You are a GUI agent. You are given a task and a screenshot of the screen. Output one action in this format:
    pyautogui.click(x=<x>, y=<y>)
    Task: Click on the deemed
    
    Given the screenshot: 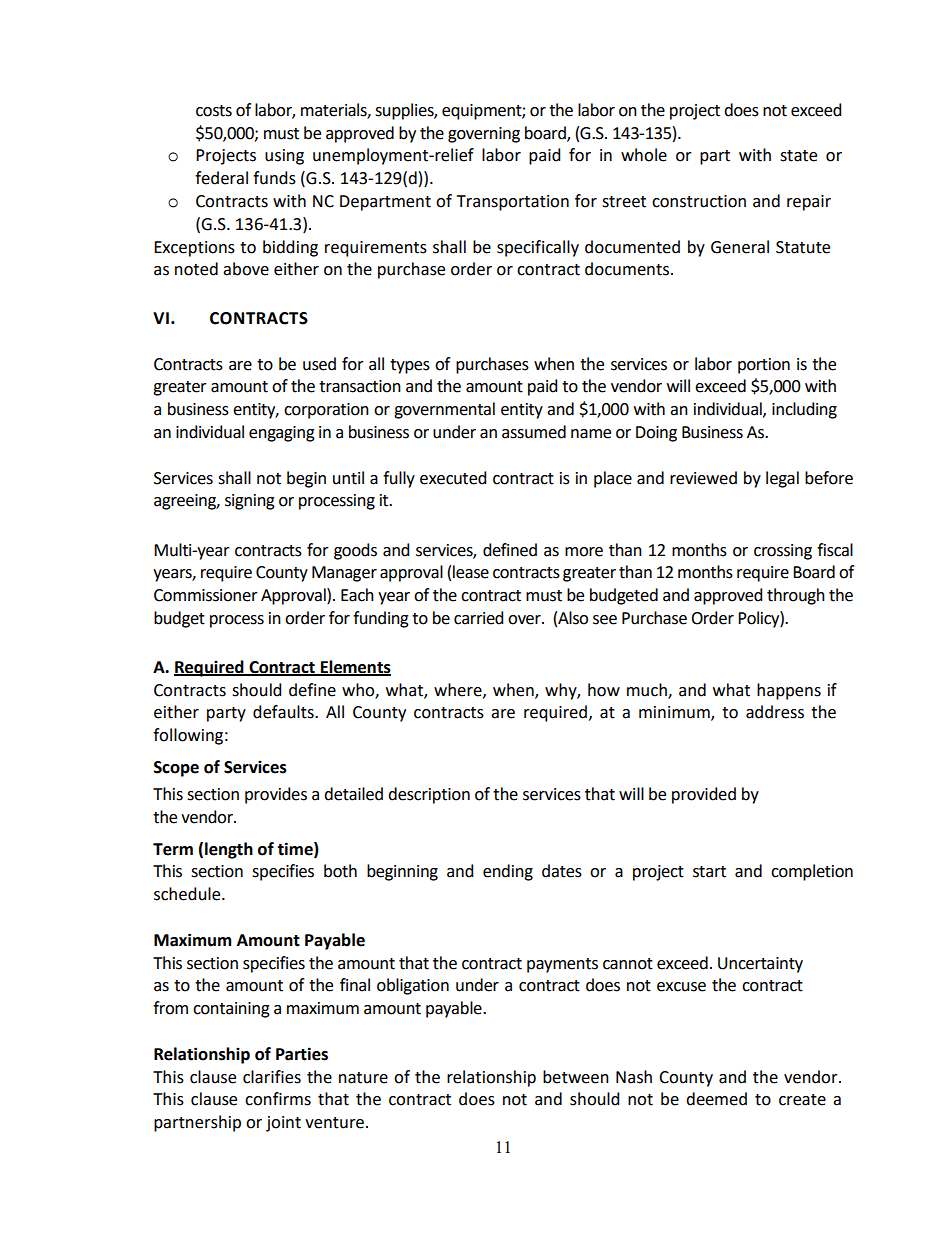 What is the action you would take?
    pyautogui.click(x=716, y=1099)
